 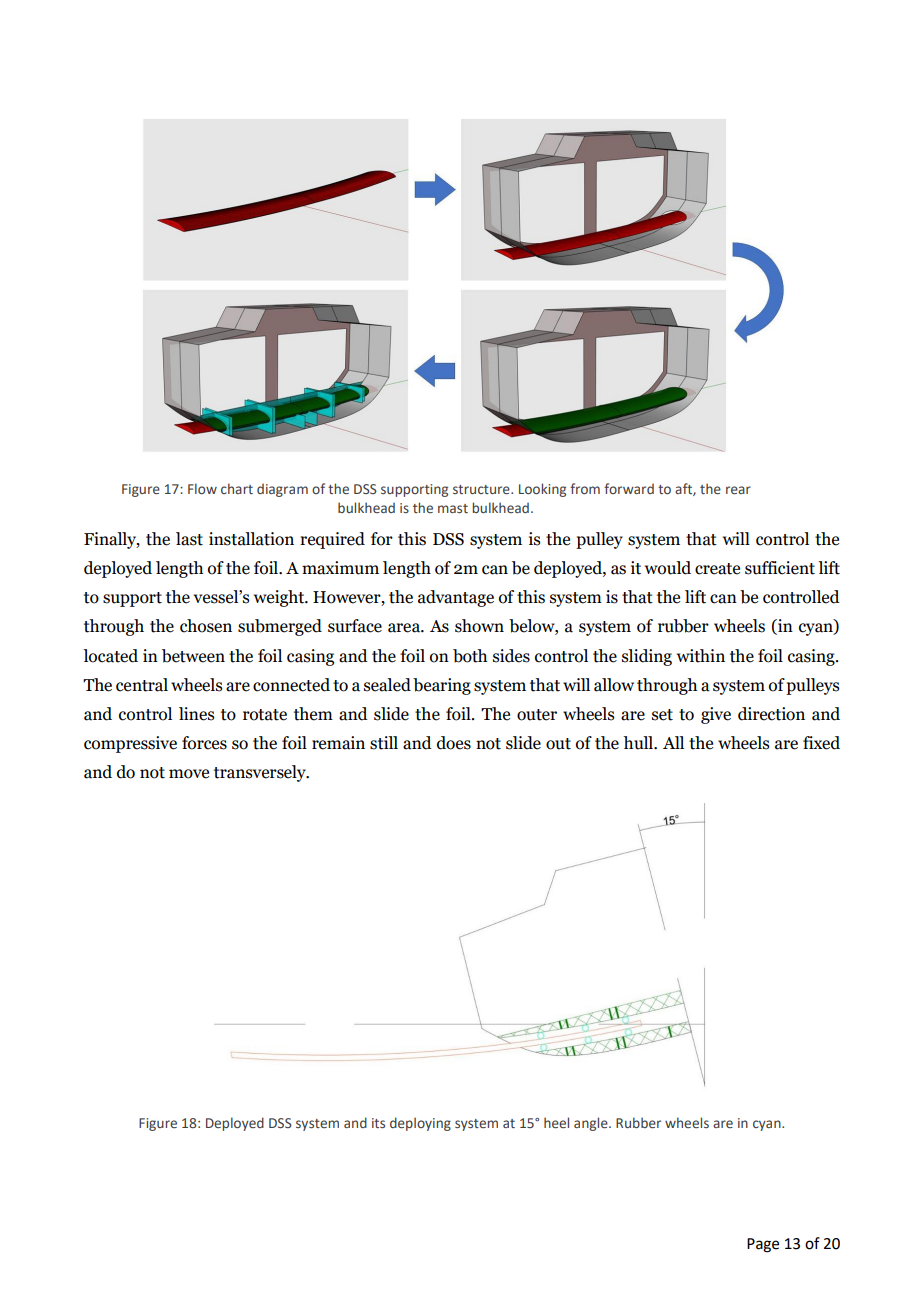 What do you see at coordinates (420, 1124) in the page?
I see `deploying` at bounding box center [420, 1124].
